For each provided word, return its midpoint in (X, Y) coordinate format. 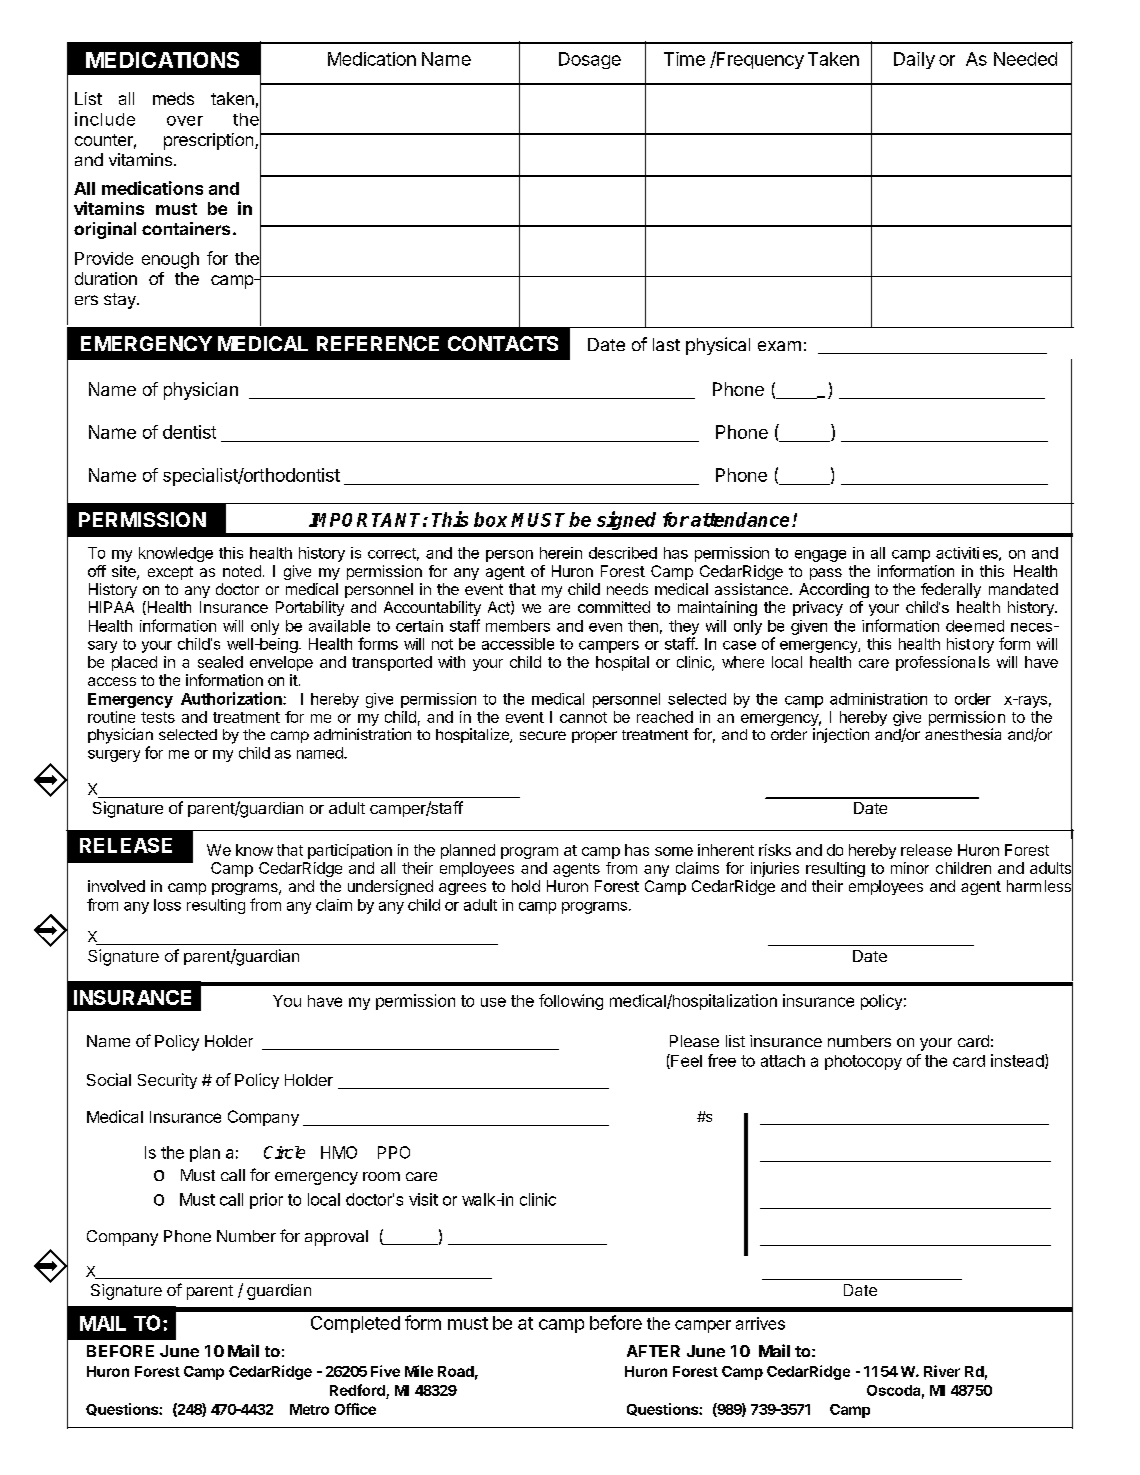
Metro (309, 1409)
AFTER (653, 1351)
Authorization (232, 698)
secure (543, 735)
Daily (914, 60)
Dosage (590, 60)
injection (841, 735)
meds (173, 98)
